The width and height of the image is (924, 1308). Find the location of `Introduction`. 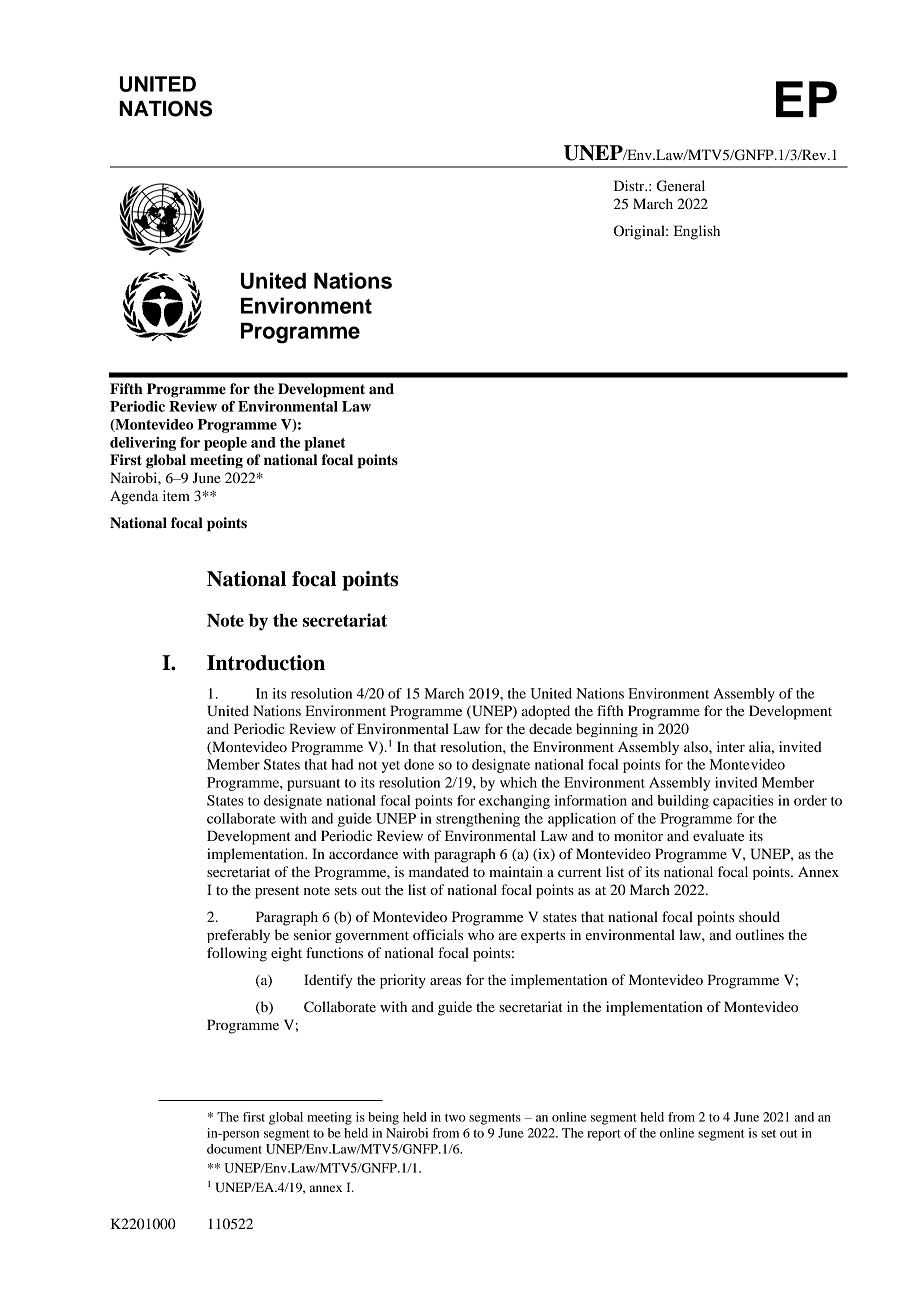

Introduction is located at coordinates (266, 663).
